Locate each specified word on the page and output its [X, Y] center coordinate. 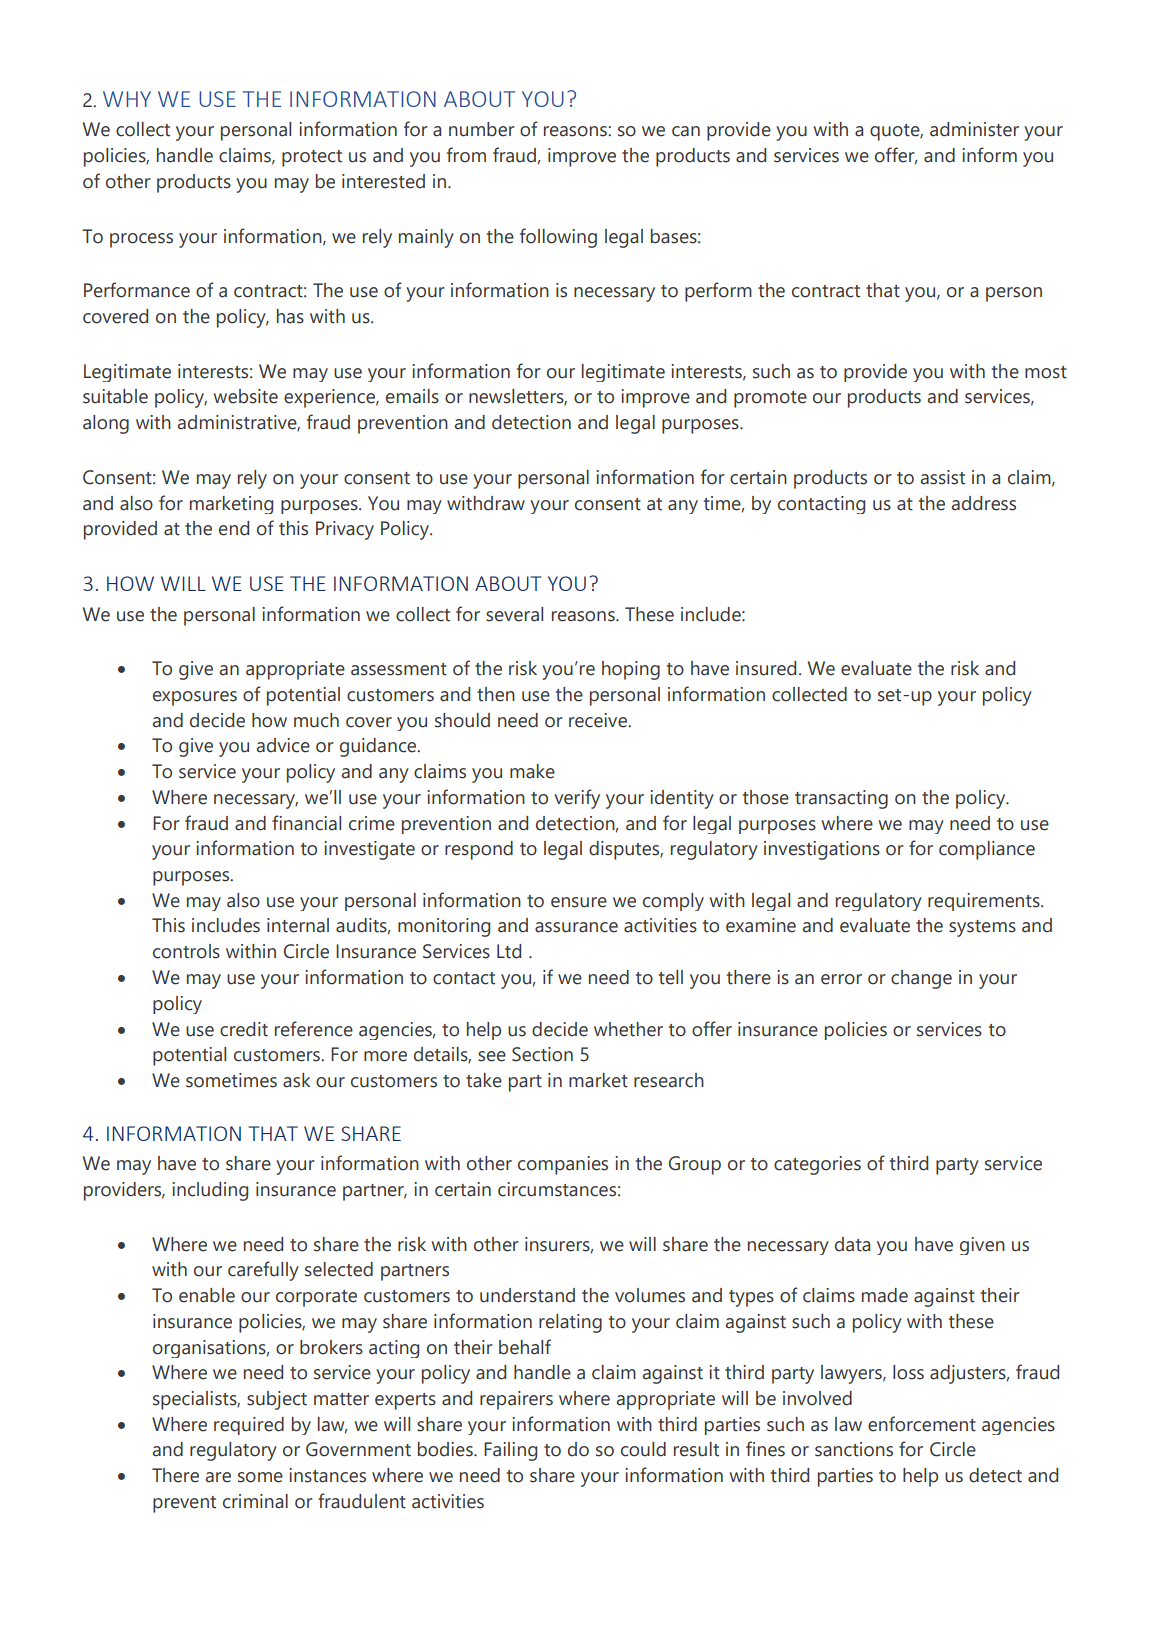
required [249, 1426]
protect [312, 158]
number [482, 129]
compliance [987, 850]
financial [306, 823]
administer [974, 129]
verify [577, 799]
